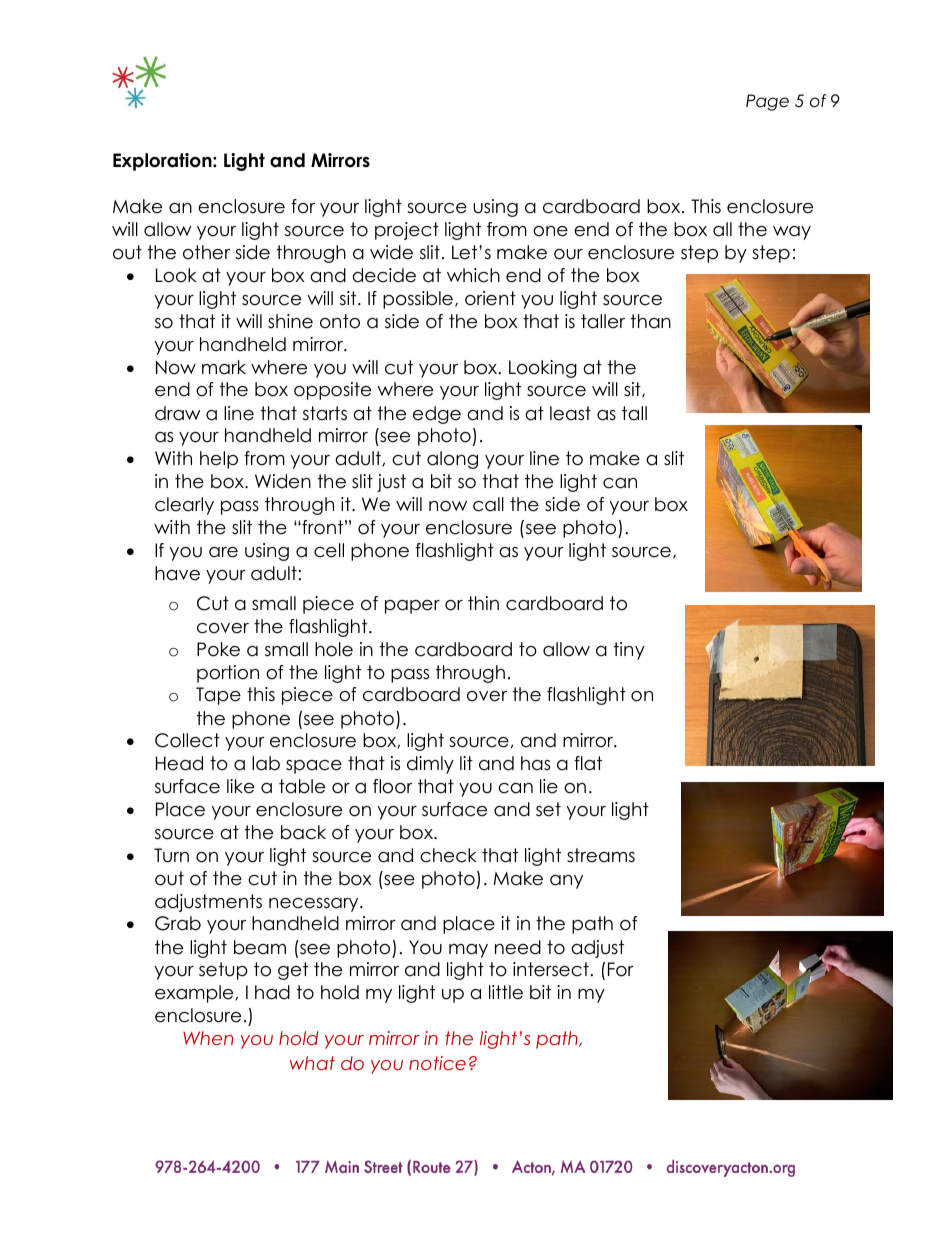  I want to click on project, so click(407, 231).
